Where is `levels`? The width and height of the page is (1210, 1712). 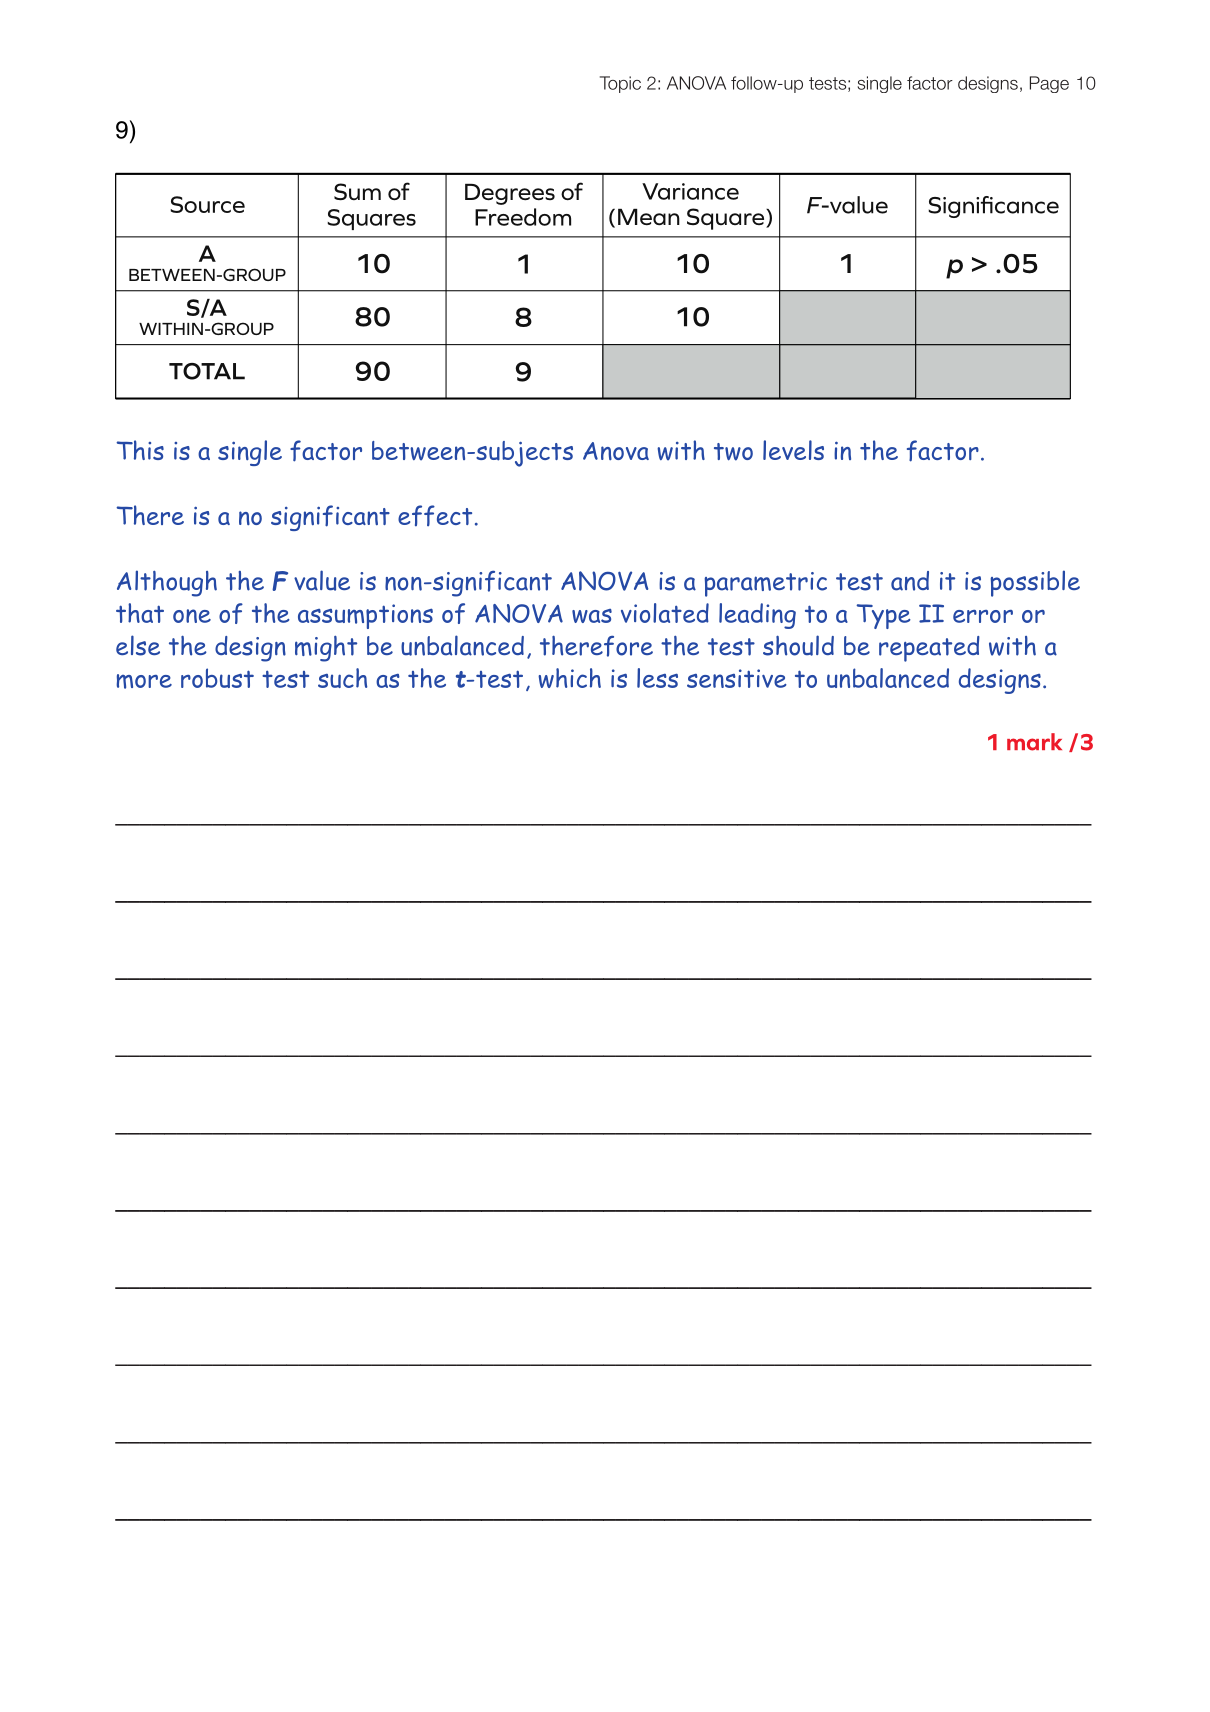 levels is located at coordinates (793, 450).
